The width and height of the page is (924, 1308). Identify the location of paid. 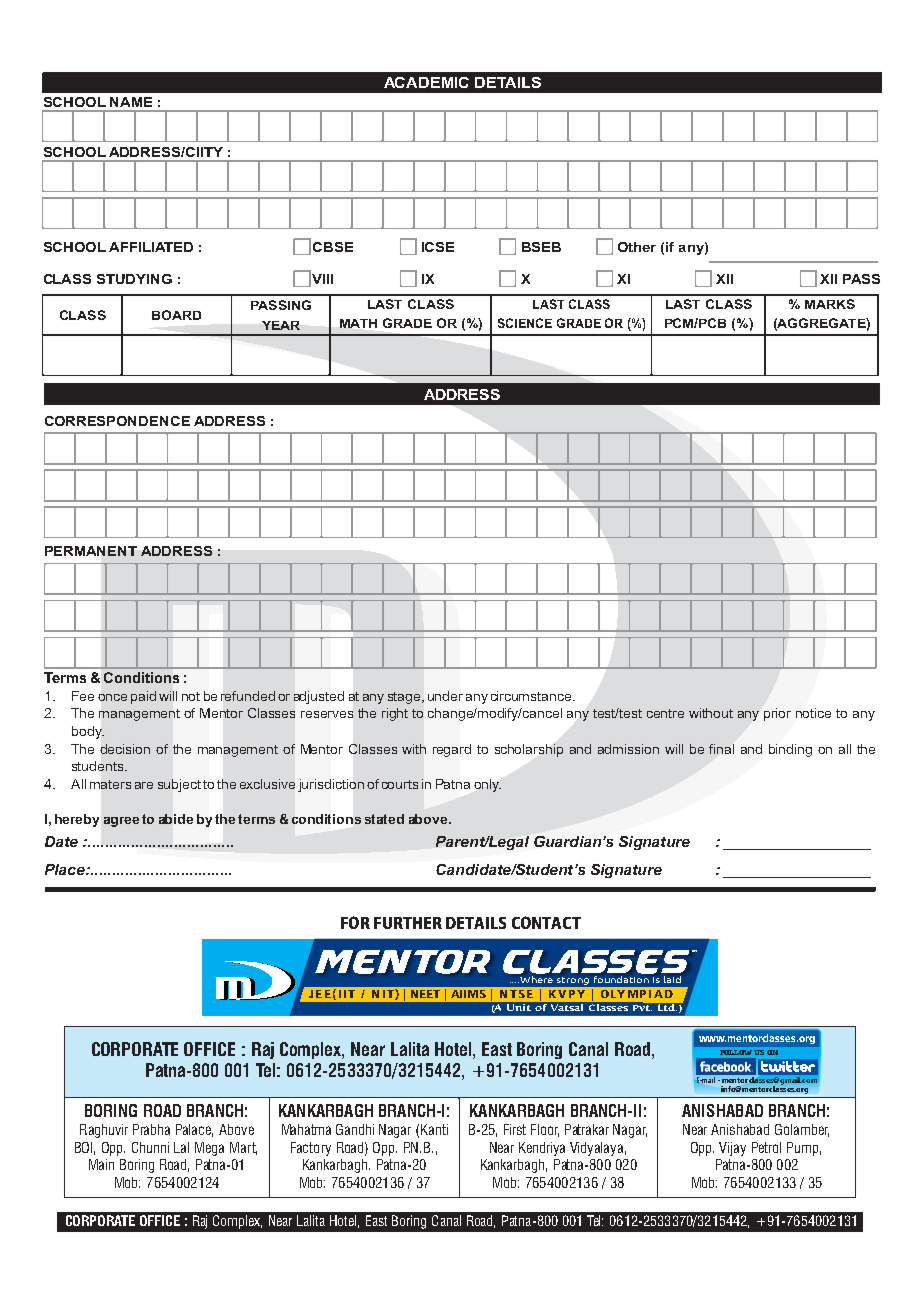
(143, 697).
